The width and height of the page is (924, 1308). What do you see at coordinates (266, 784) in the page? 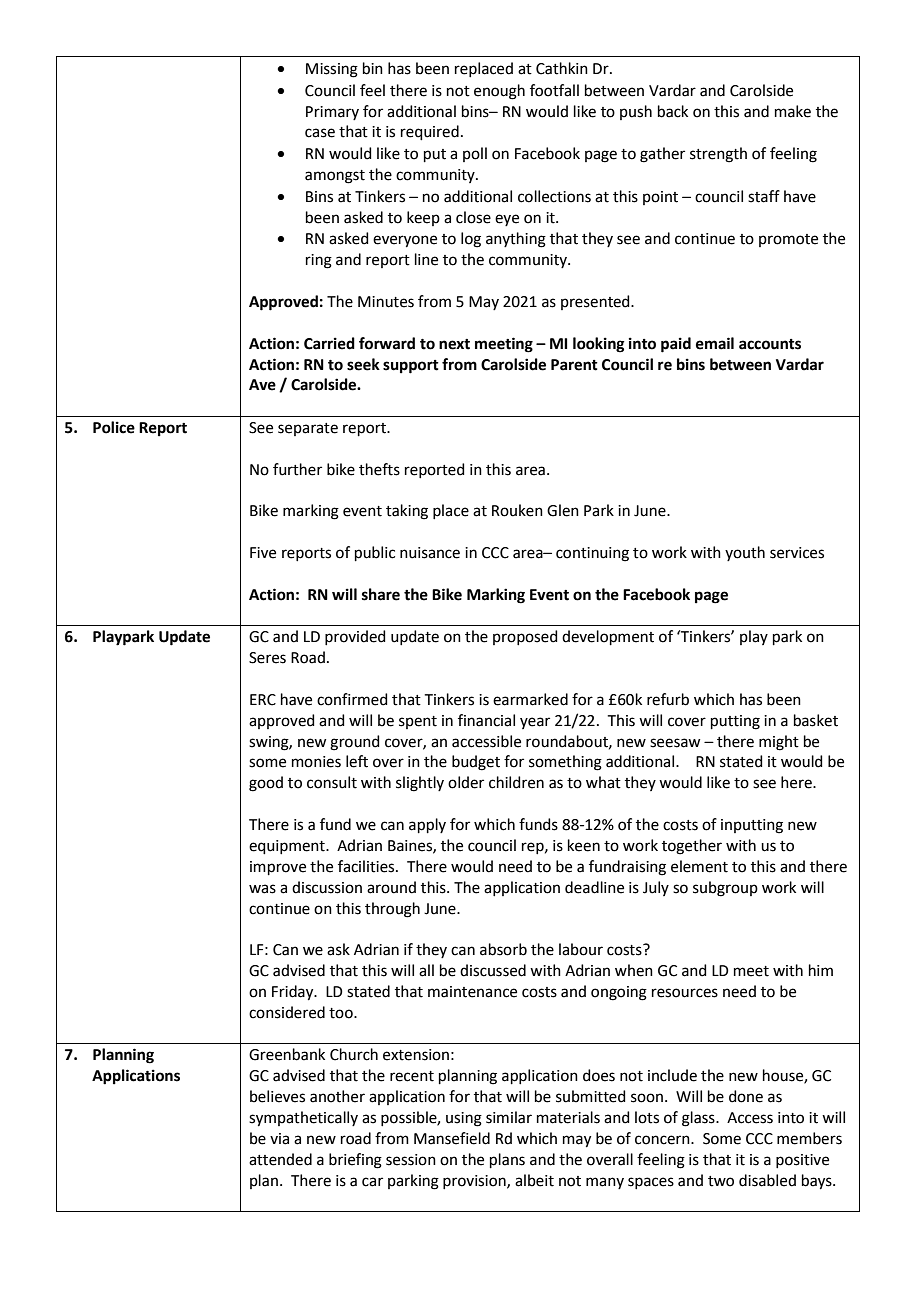
I see `good` at bounding box center [266, 784].
